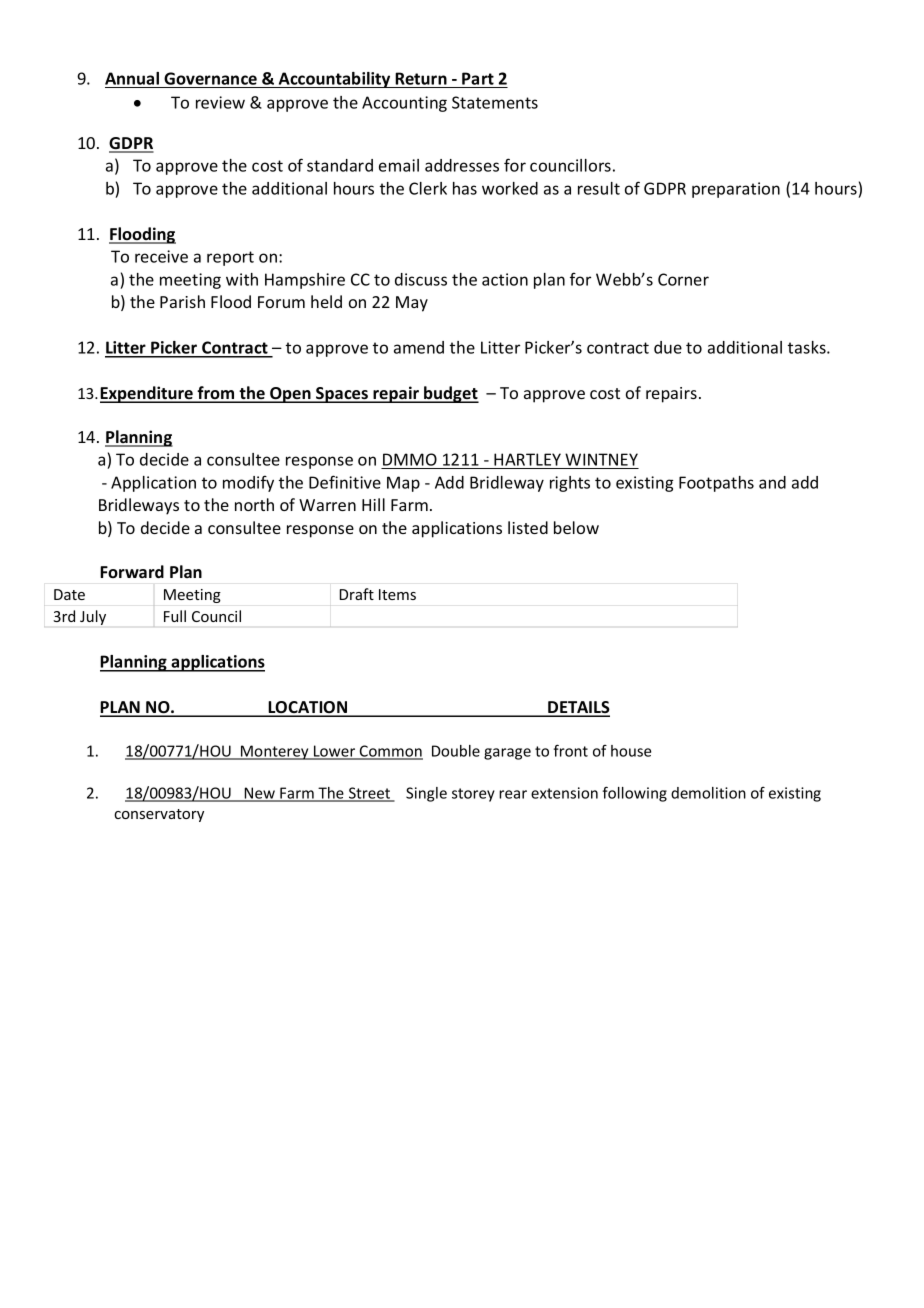 This screenshot has height=1308, width=924. I want to click on conservatory, so click(159, 815).
